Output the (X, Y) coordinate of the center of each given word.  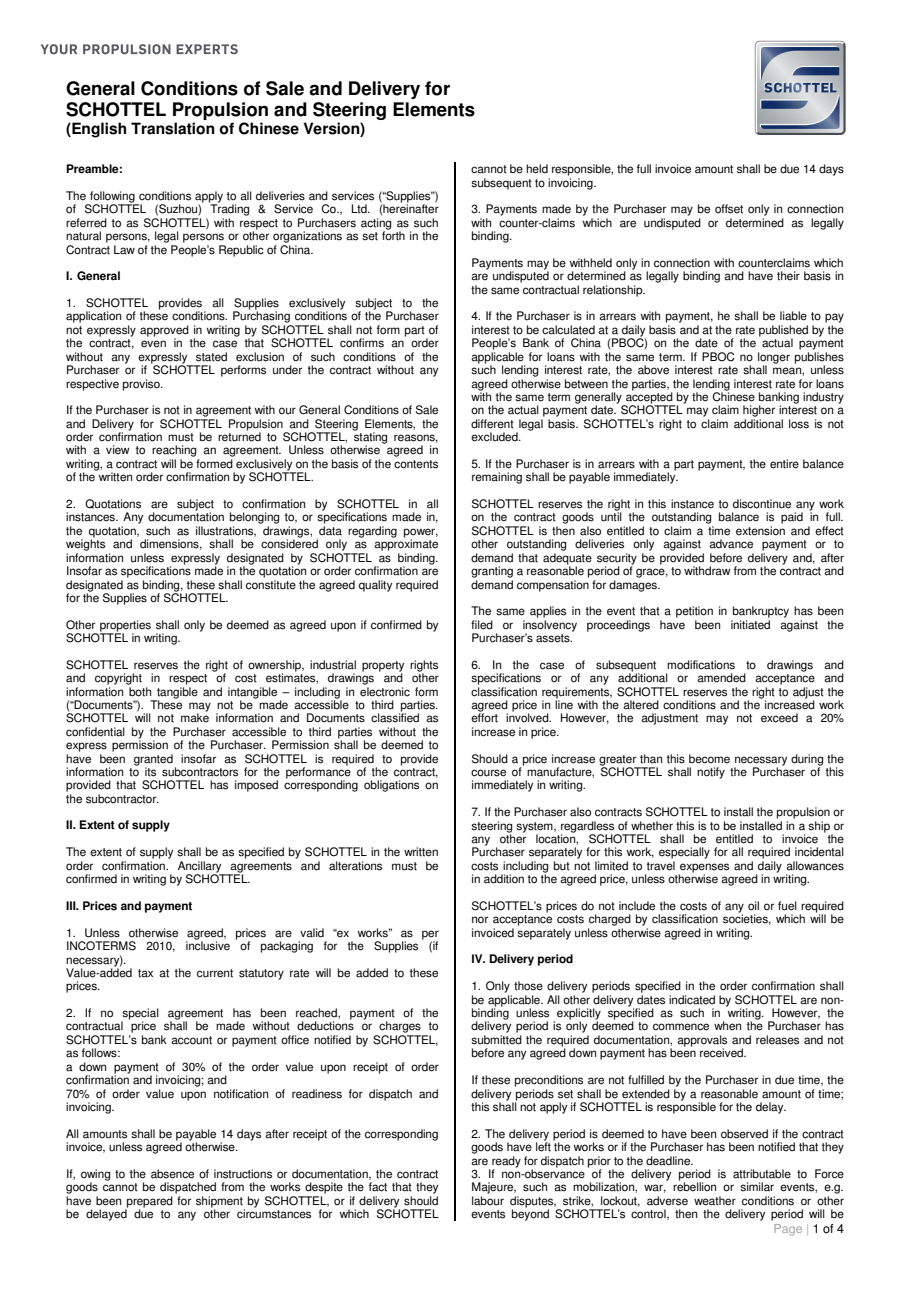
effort (484, 717)
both (140, 692)
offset (729, 209)
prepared (149, 1203)
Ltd (360, 209)
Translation (173, 128)
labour (488, 1201)
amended (721, 678)
